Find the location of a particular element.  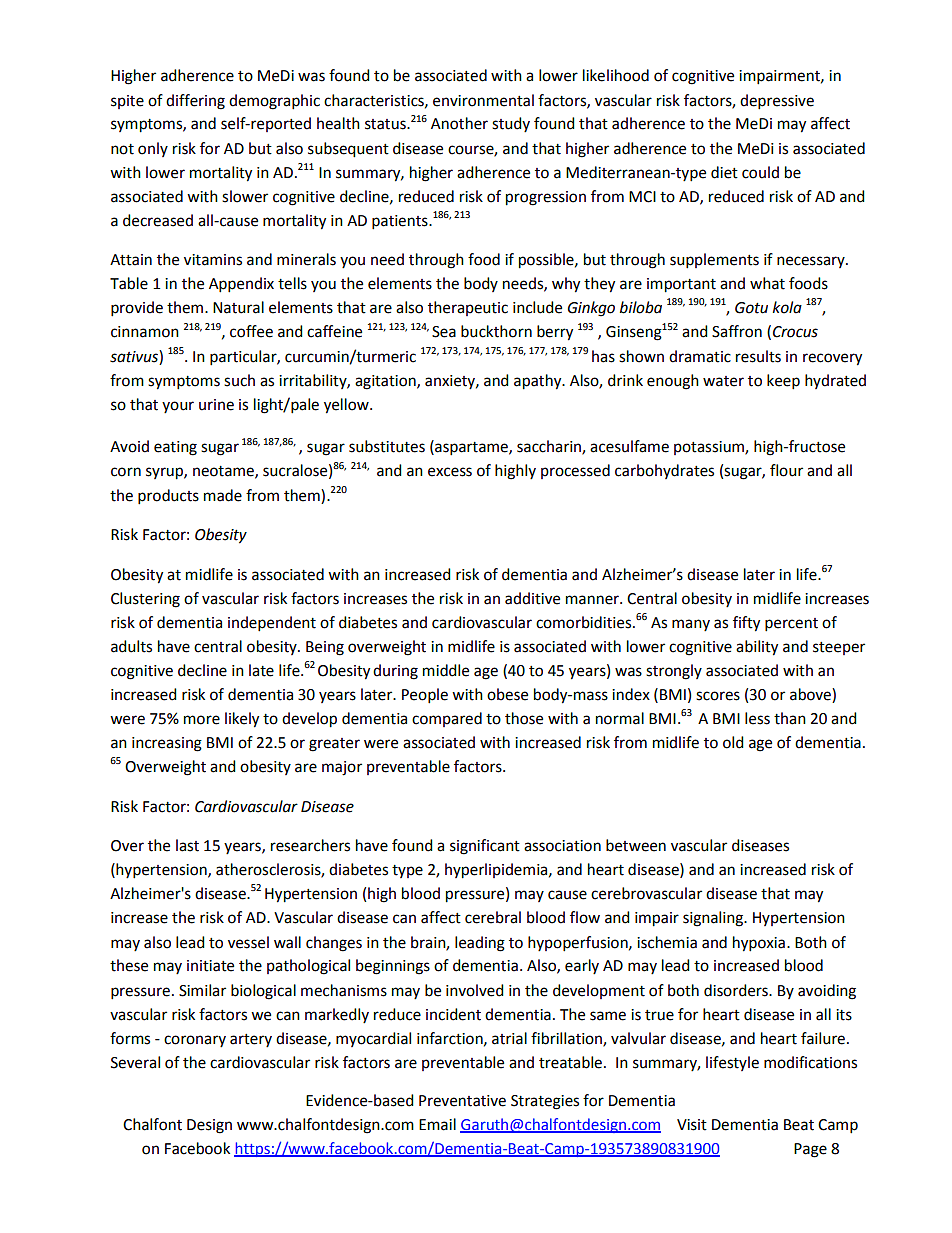

depressive is located at coordinates (777, 102).
